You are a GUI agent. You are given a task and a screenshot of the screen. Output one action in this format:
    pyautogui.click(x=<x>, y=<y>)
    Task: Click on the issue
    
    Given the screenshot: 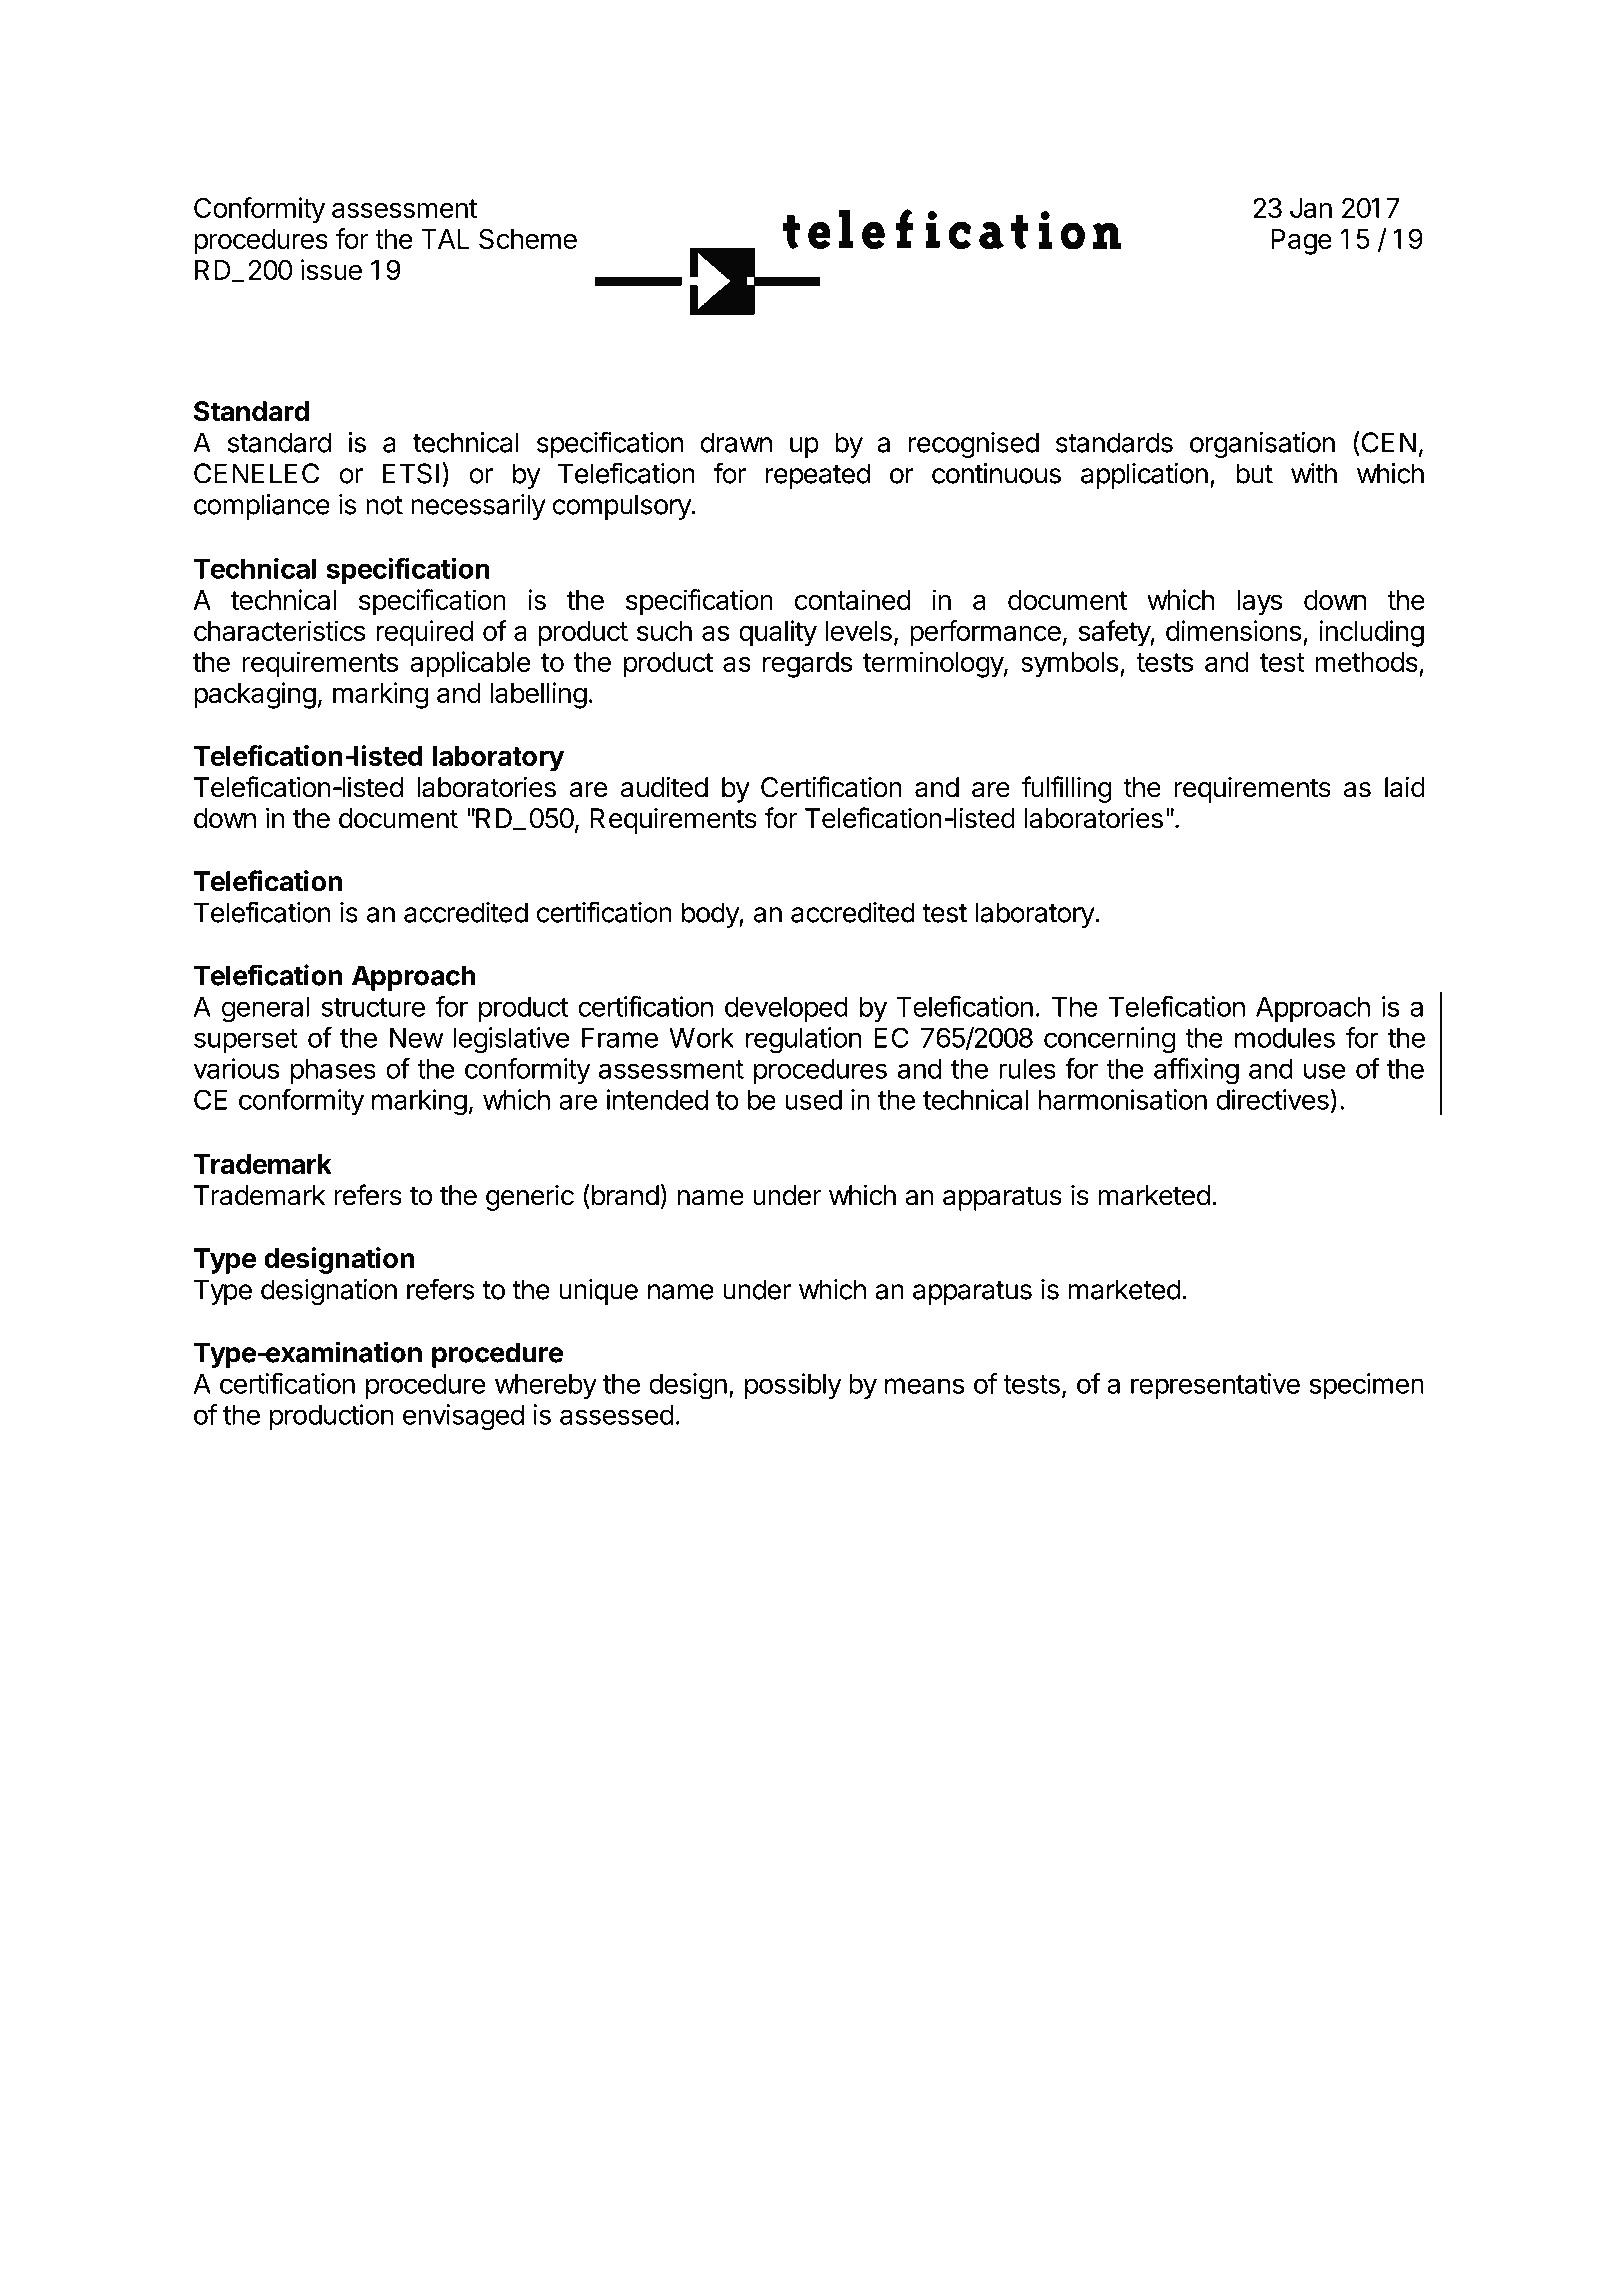 What is the action you would take?
    pyautogui.click(x=331, y=269)
